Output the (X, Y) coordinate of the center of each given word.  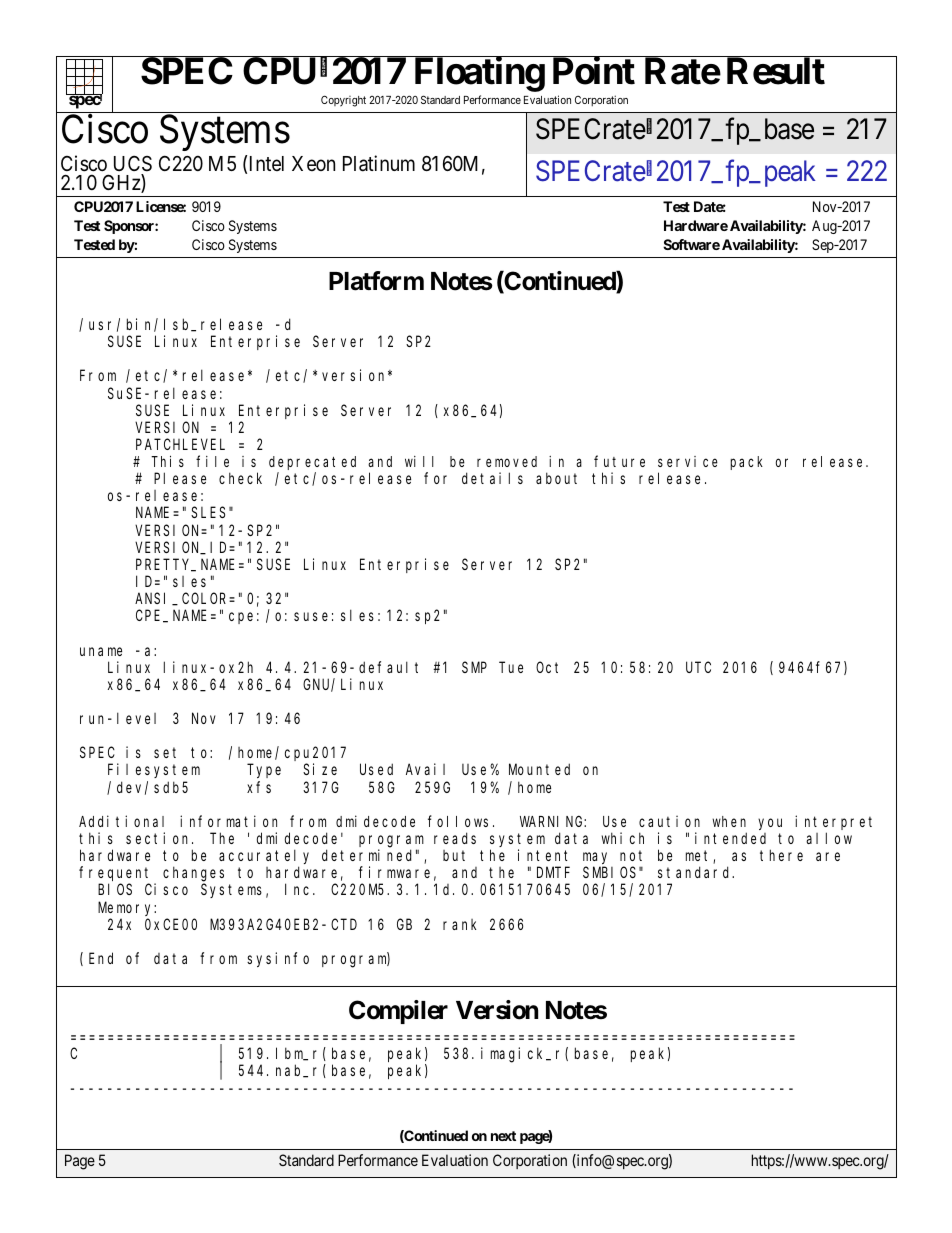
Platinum (379, 163)
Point (594, 71)
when (729, 821)
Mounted (539, 769)
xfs (259, 787)
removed (507, 461)
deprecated (312, 463)
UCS (133, 163)
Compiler (398, 1012)
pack (746, 463)
